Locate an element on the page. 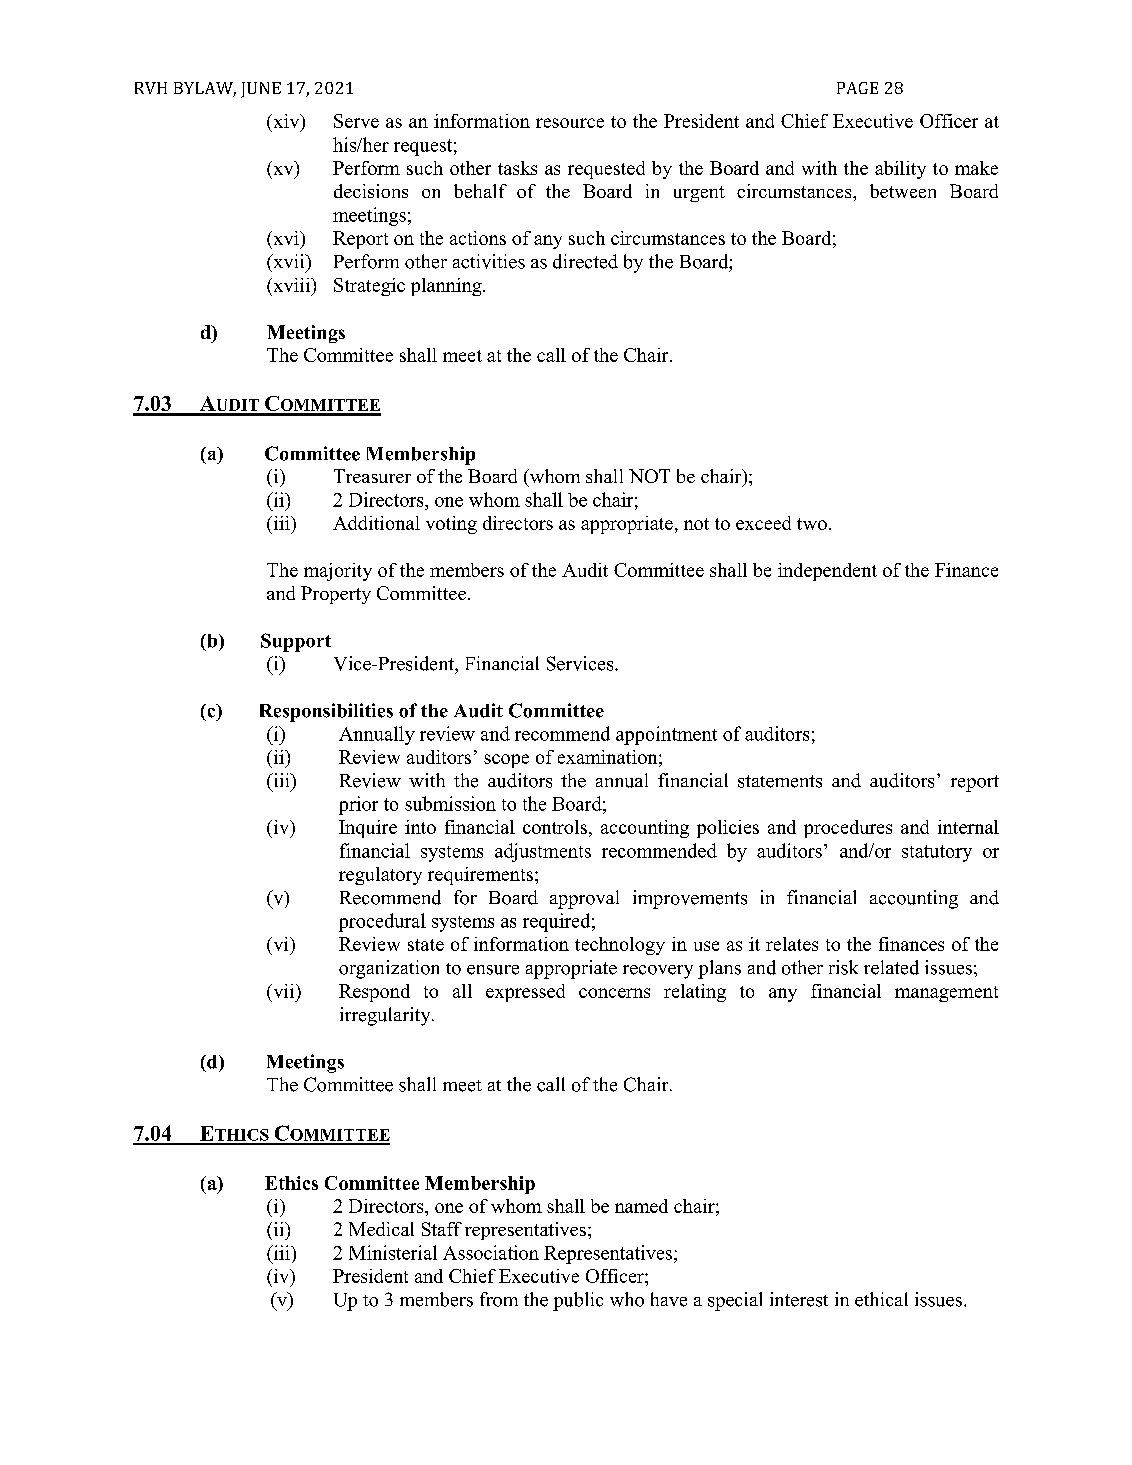  have is located at coordinates (669, 1299).
